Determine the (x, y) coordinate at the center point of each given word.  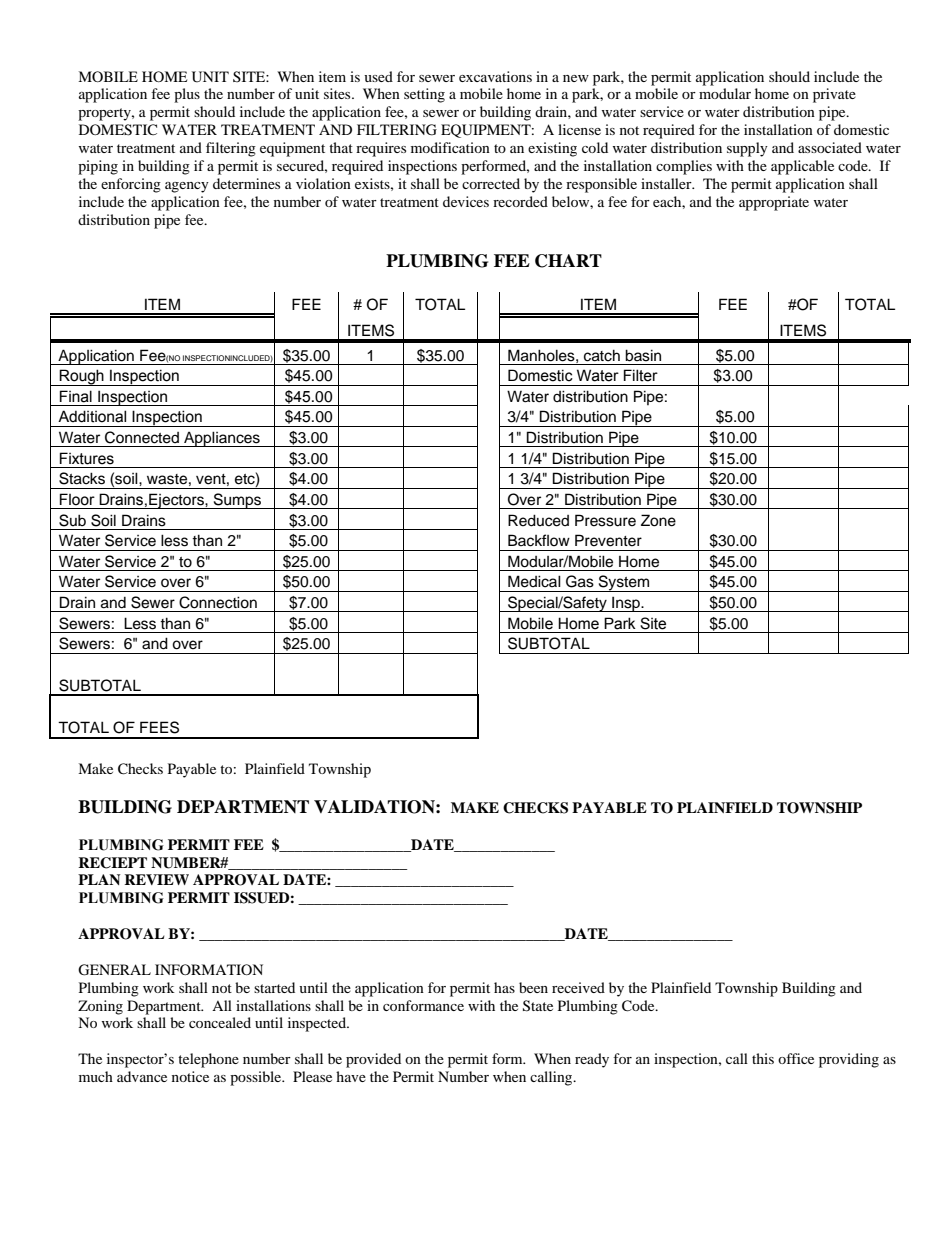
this (763, 1058)
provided (373, 1060)
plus (187, 95)
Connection (218, 602)
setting (424, 95)
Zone (658, 520)
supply (747, 149)
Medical (534, 581)
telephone (208, 1060)
